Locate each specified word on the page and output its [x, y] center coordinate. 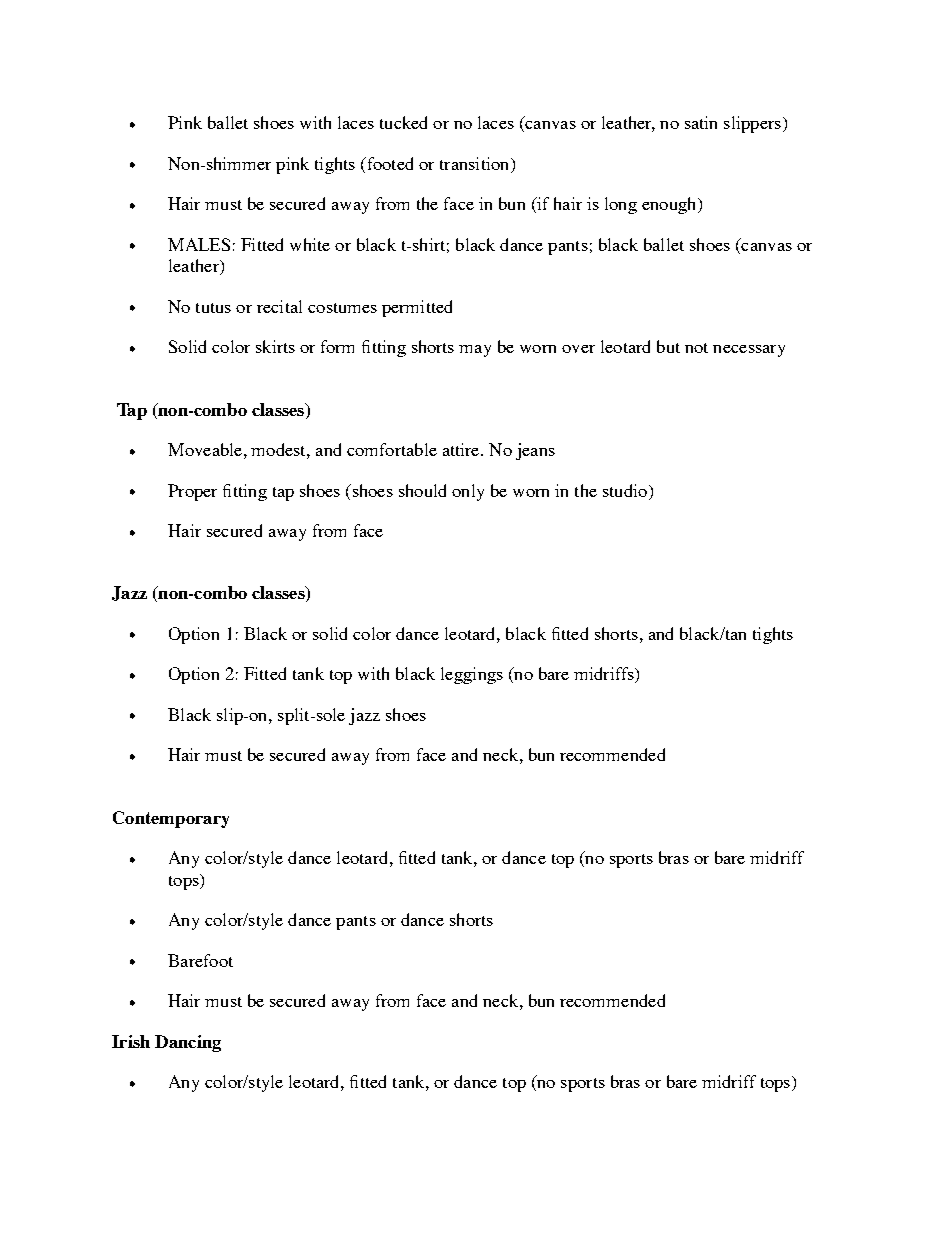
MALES [199, 244]
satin [701, 122]
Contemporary [171, 819]
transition [476, 163]
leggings [472, 675]
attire [462, 449]
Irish [131, 1041]
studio [626, 490]
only [468, 492]
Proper [192, 492]
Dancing [188, 1043]
